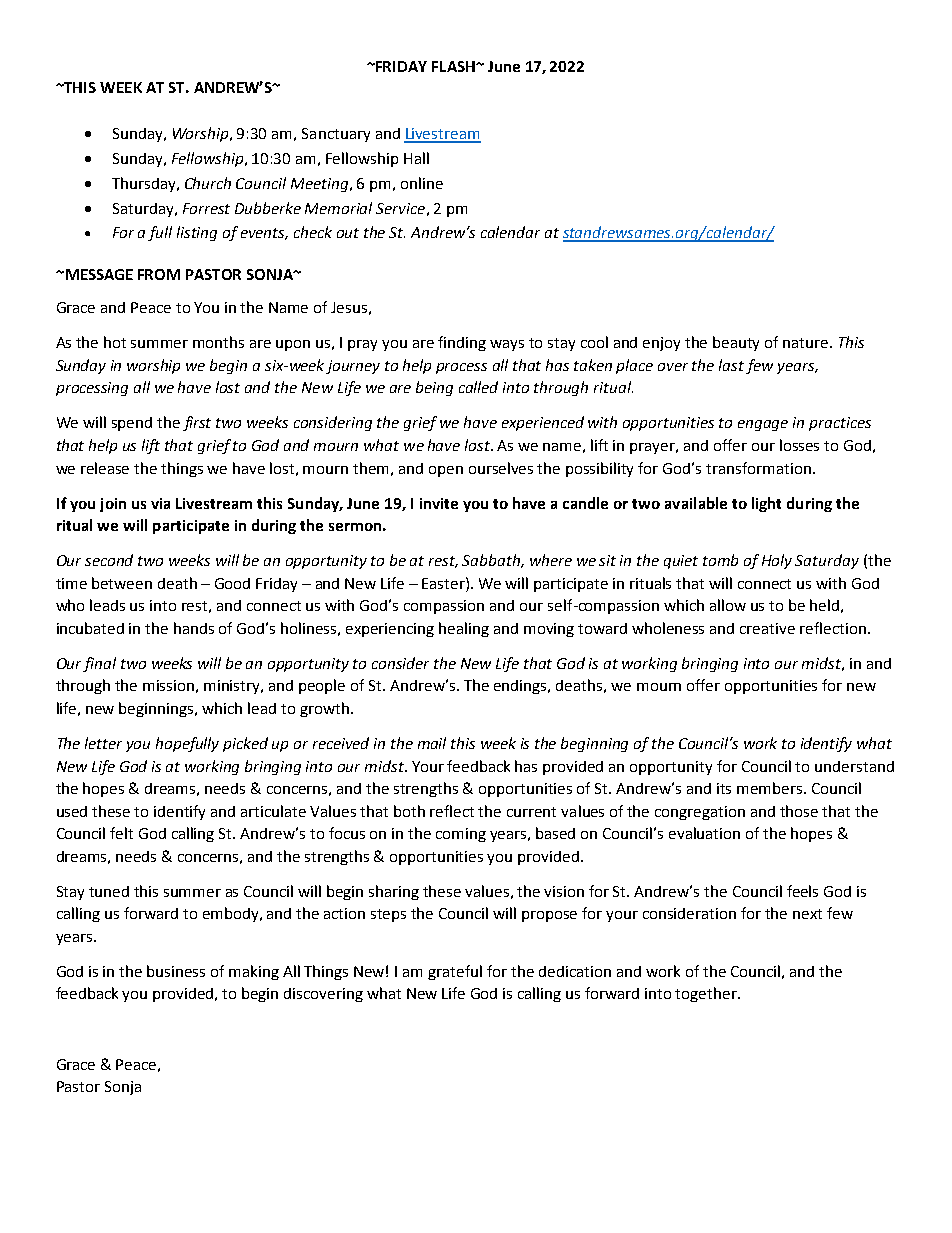 This screenshot has height=1233, width=952. Describe the element at coordinates (763, 425) in the screenshot. I see `engage` at that location.
